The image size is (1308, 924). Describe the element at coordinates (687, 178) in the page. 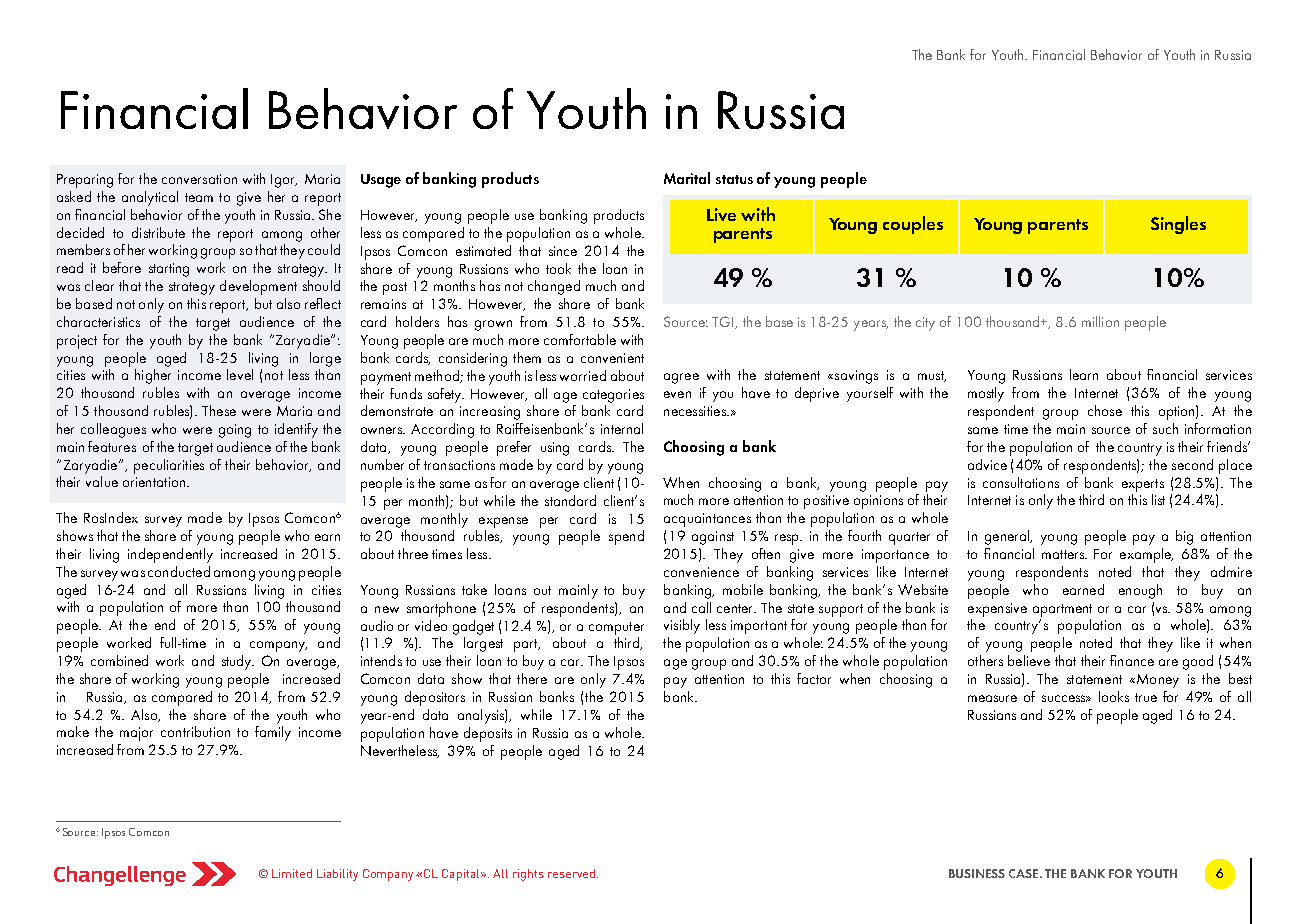

I see `Marital` at that location.
